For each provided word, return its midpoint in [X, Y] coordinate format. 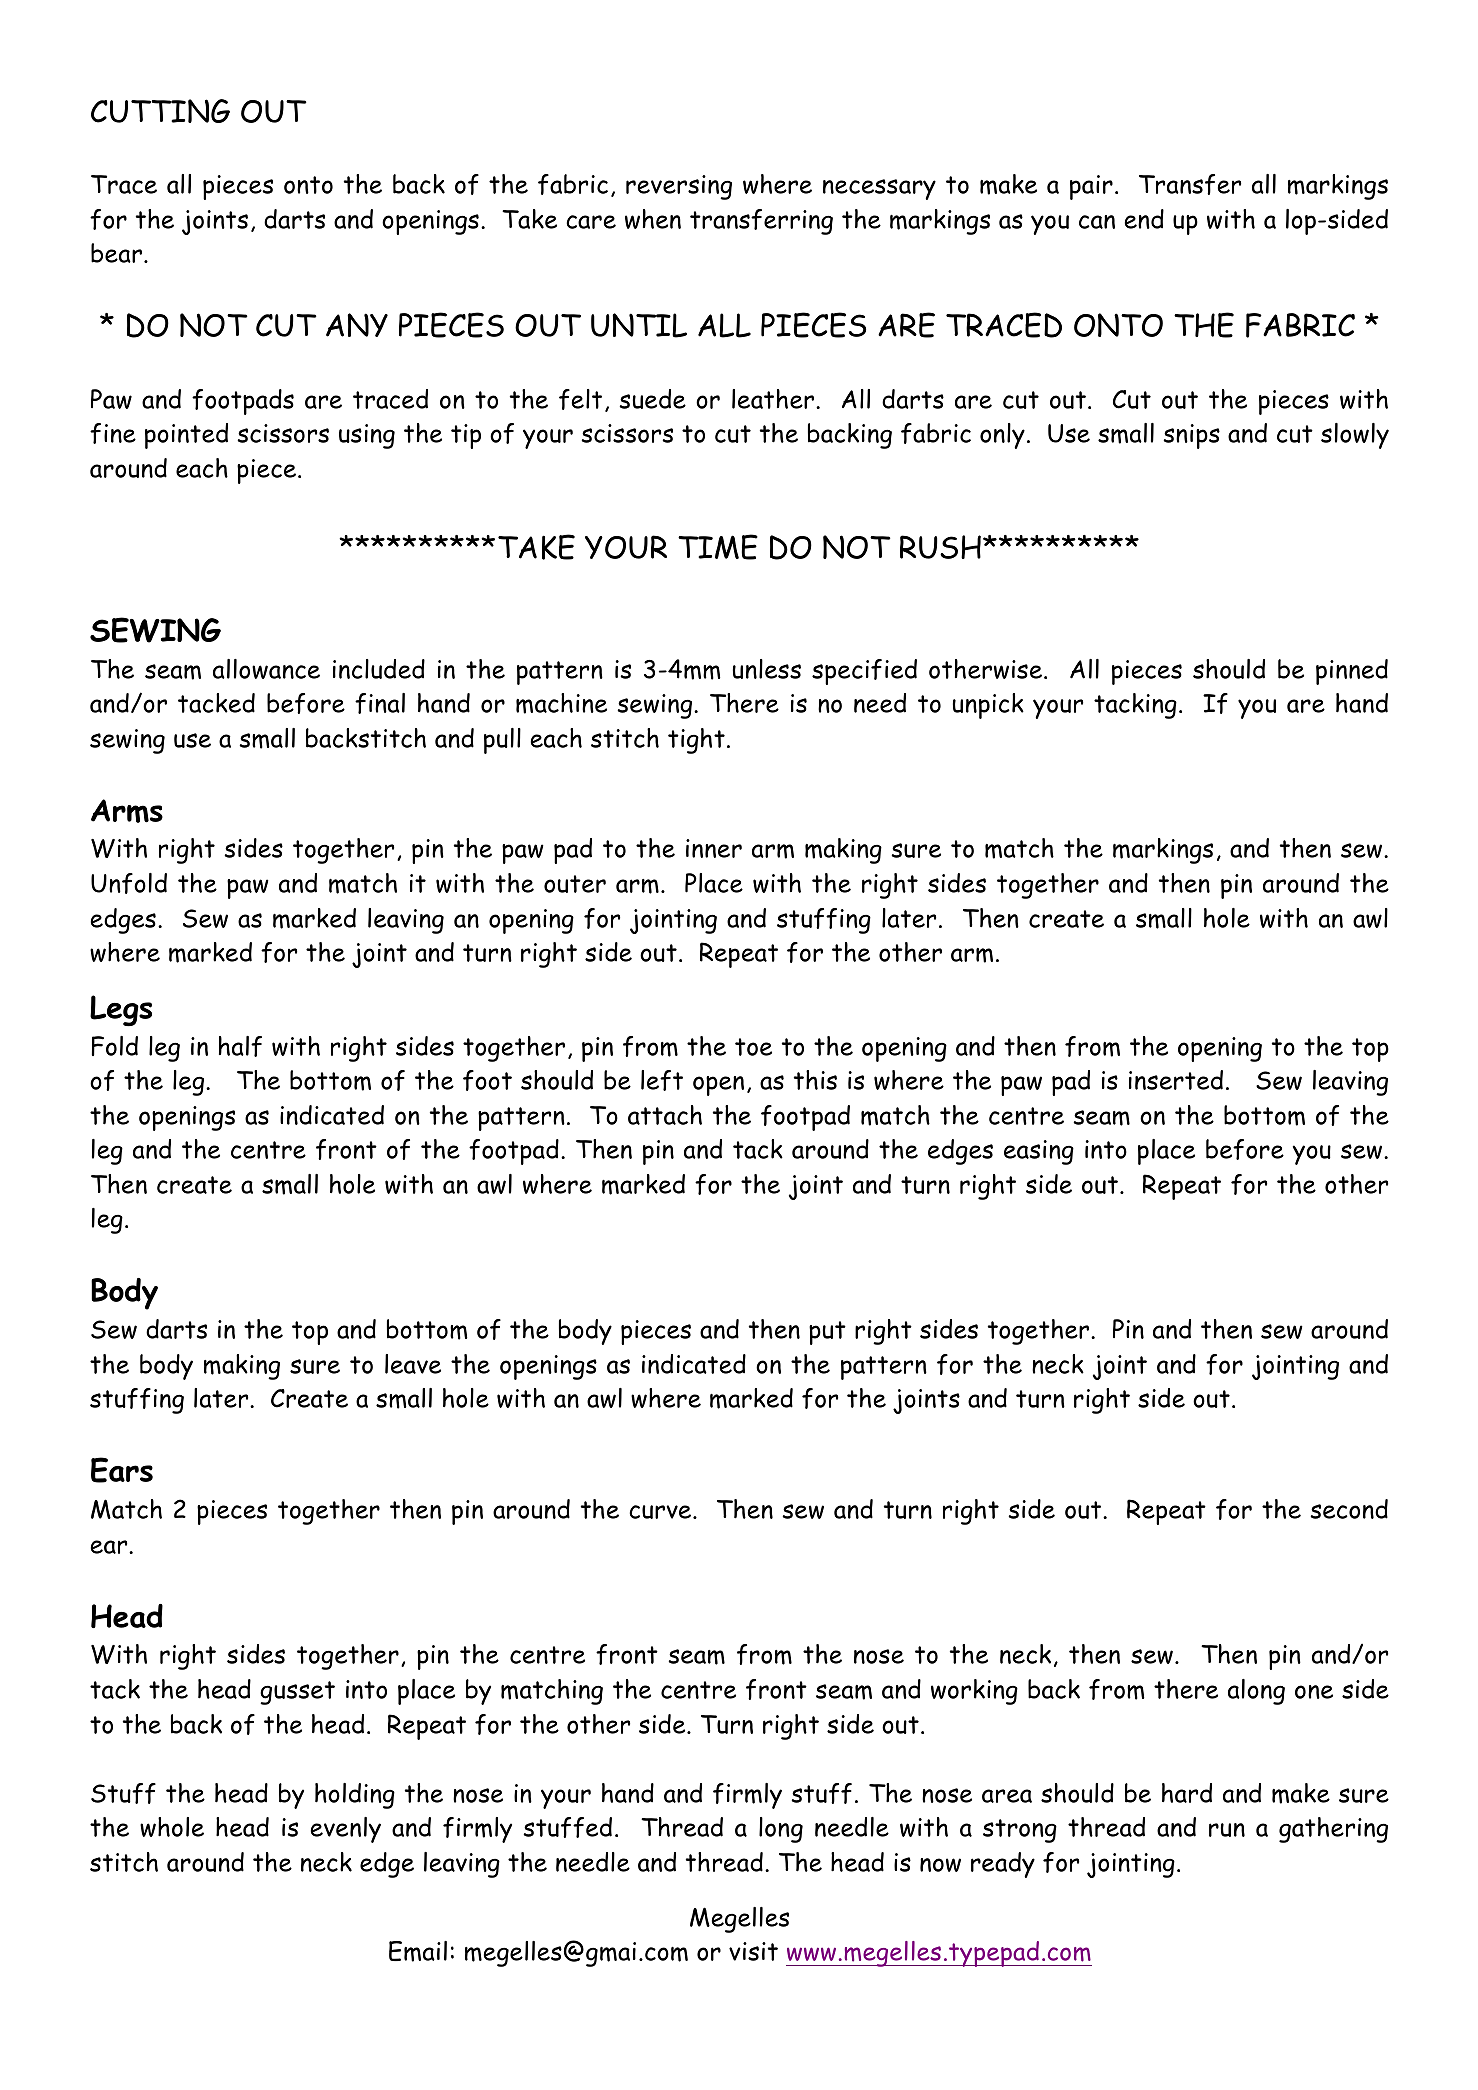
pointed [186, 436]
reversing [679, 187]
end [1144, 219]
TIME [718, 547]
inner [714, 848]
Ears [122, 1470]
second [1349, 1509]
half [240, 1046]
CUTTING [160, 111]
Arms [127, 811]
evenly [346, 1830]
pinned [1352, 672]
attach [665, 1115]
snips [1192, 436]
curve [661, 1512]
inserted [1176, 1080]
